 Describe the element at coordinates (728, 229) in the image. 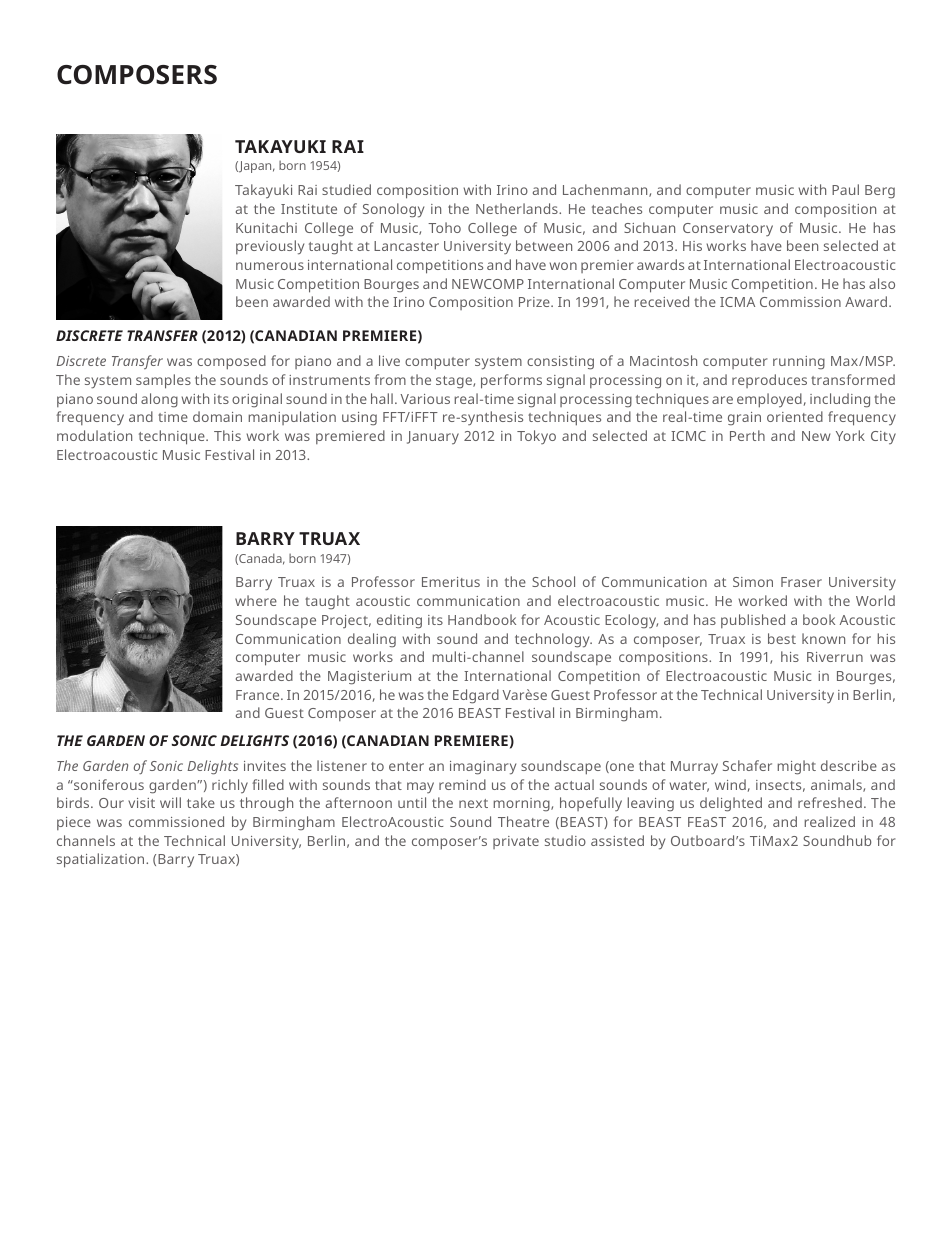

I see `Conservatory` at that location.
